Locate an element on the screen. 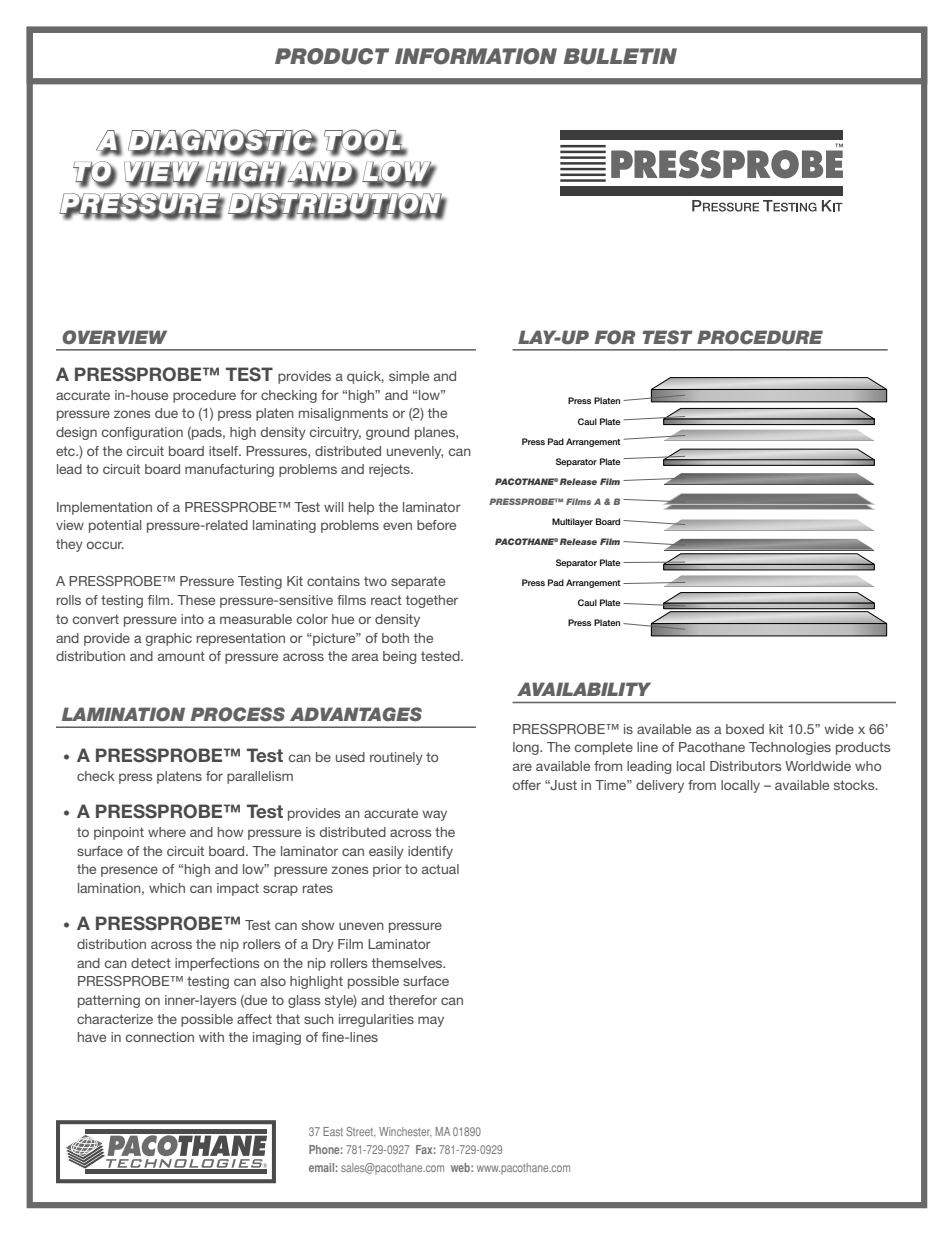 This screenshot has width=952, height=1233. These is located at coordinates (196, 600).
